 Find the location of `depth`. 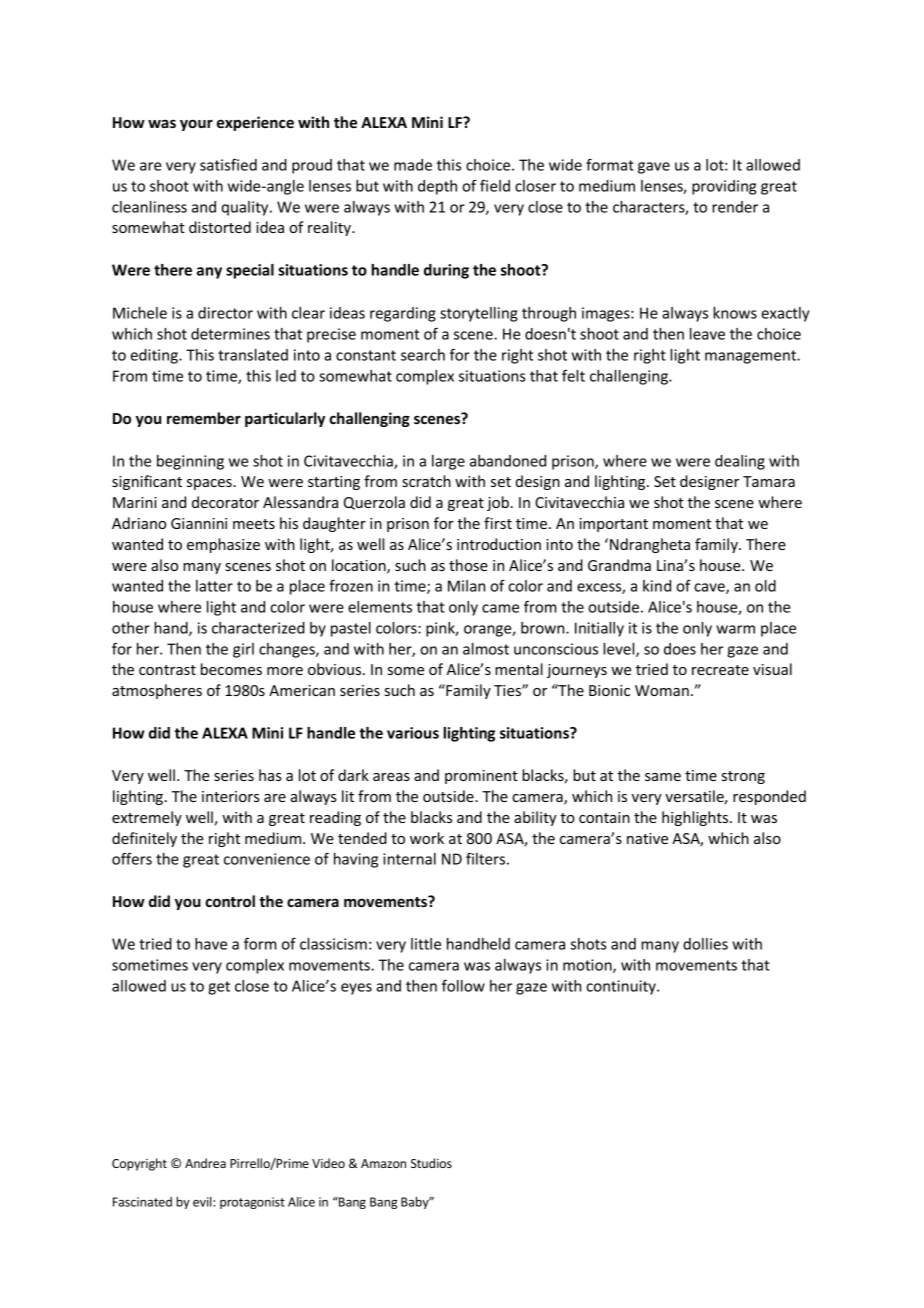

depth is located at coordinates (437, 187).
